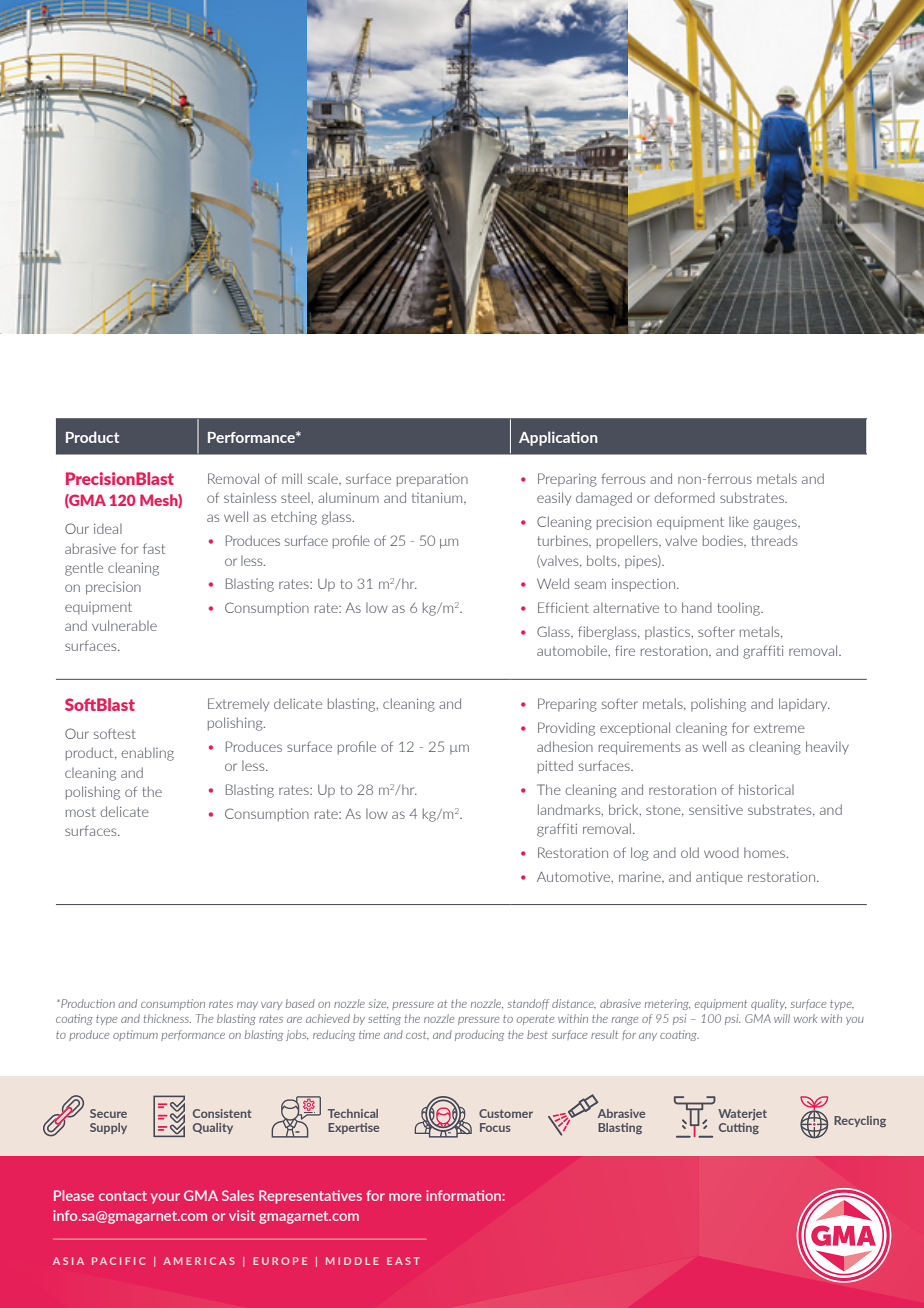 Image resolution: width=924 pixels, height=1308 pixels. What do you see at coordinates (739, 609) in the screenshot?
I see `tooling` at bounding box center [739, 609].
